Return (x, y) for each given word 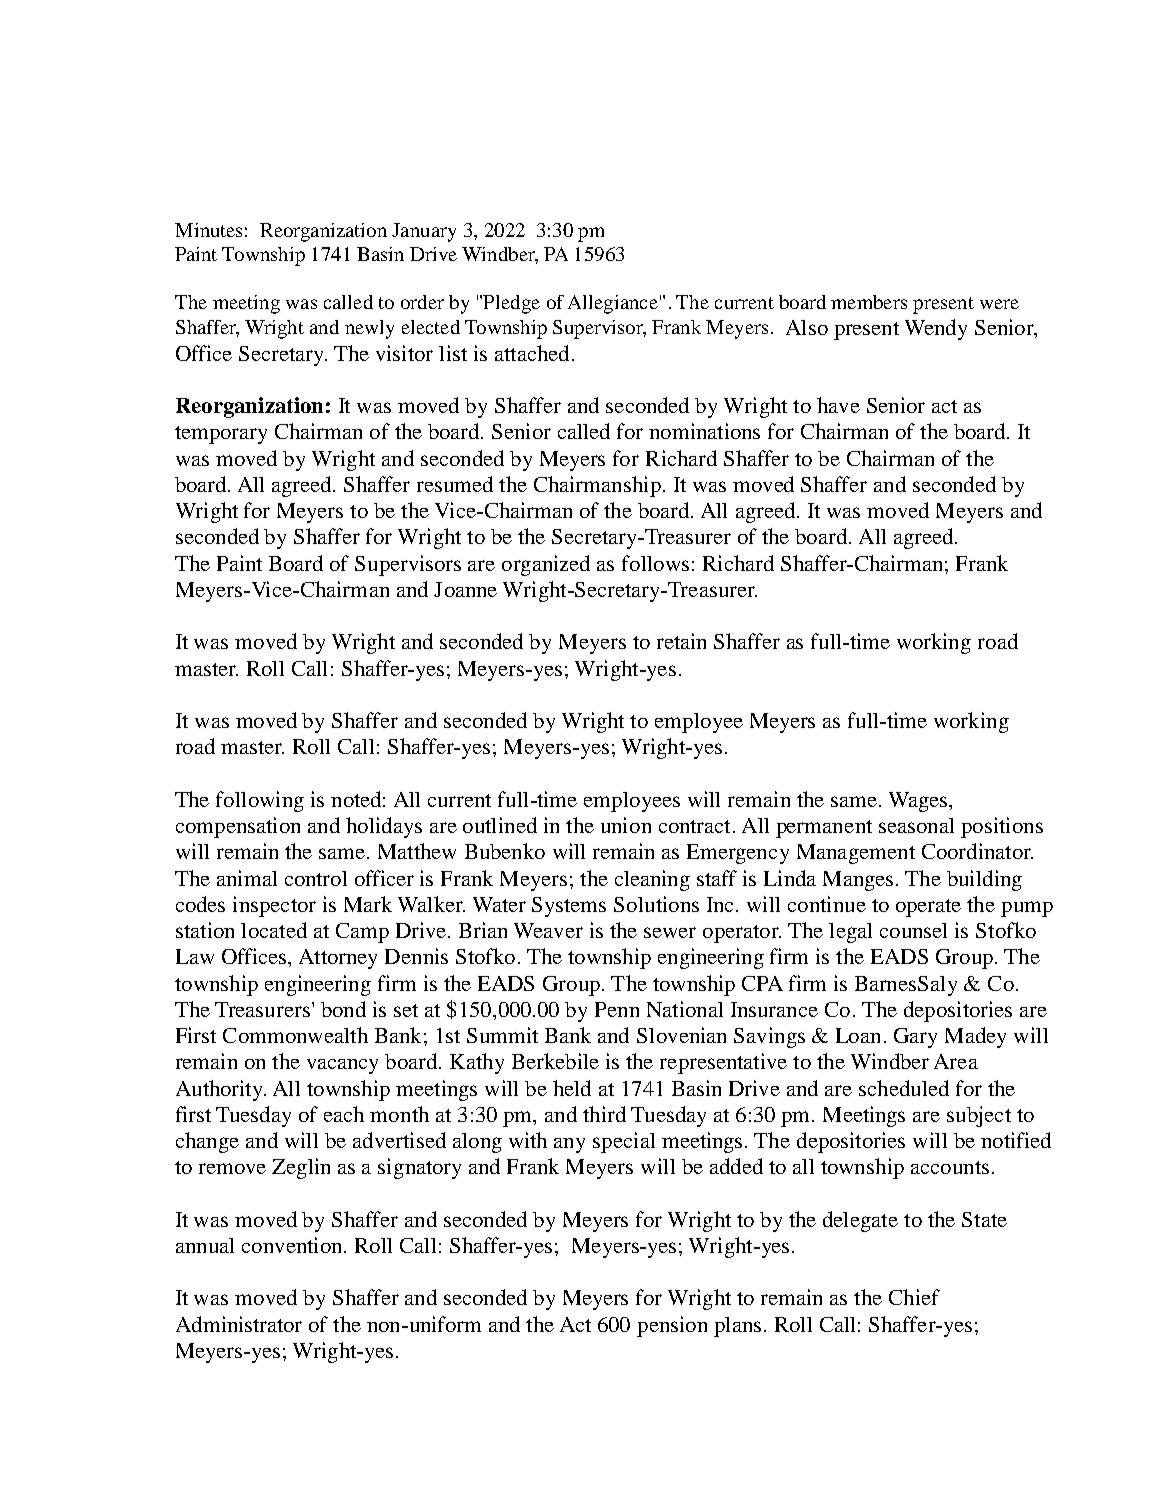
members (869, 302)
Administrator (239, 1324)
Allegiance (613, 304)
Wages (919, 802)
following (260, 801)
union (626, 825)
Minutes (208, 230)
